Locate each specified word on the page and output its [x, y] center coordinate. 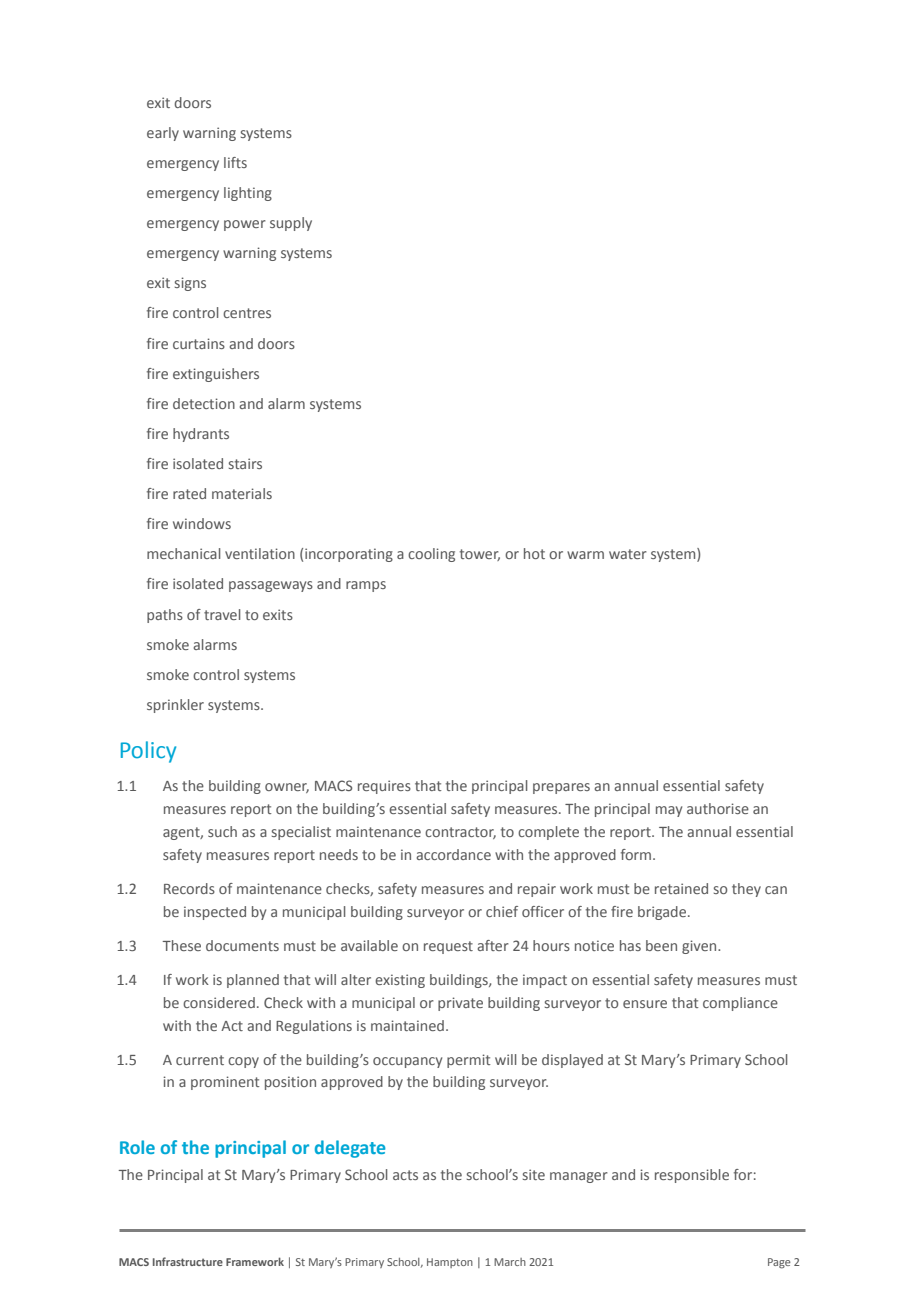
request [448, 947]
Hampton [450, 1263]
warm [585, 555]
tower [480, 555]
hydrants [201, 435]
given [700, 947]
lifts [235, 162]
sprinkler [175, 706]
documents [242, 945]
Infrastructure [188, 1261]
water [628, 554]
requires [384, 787]
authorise [718, 808]
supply [291, 224]
